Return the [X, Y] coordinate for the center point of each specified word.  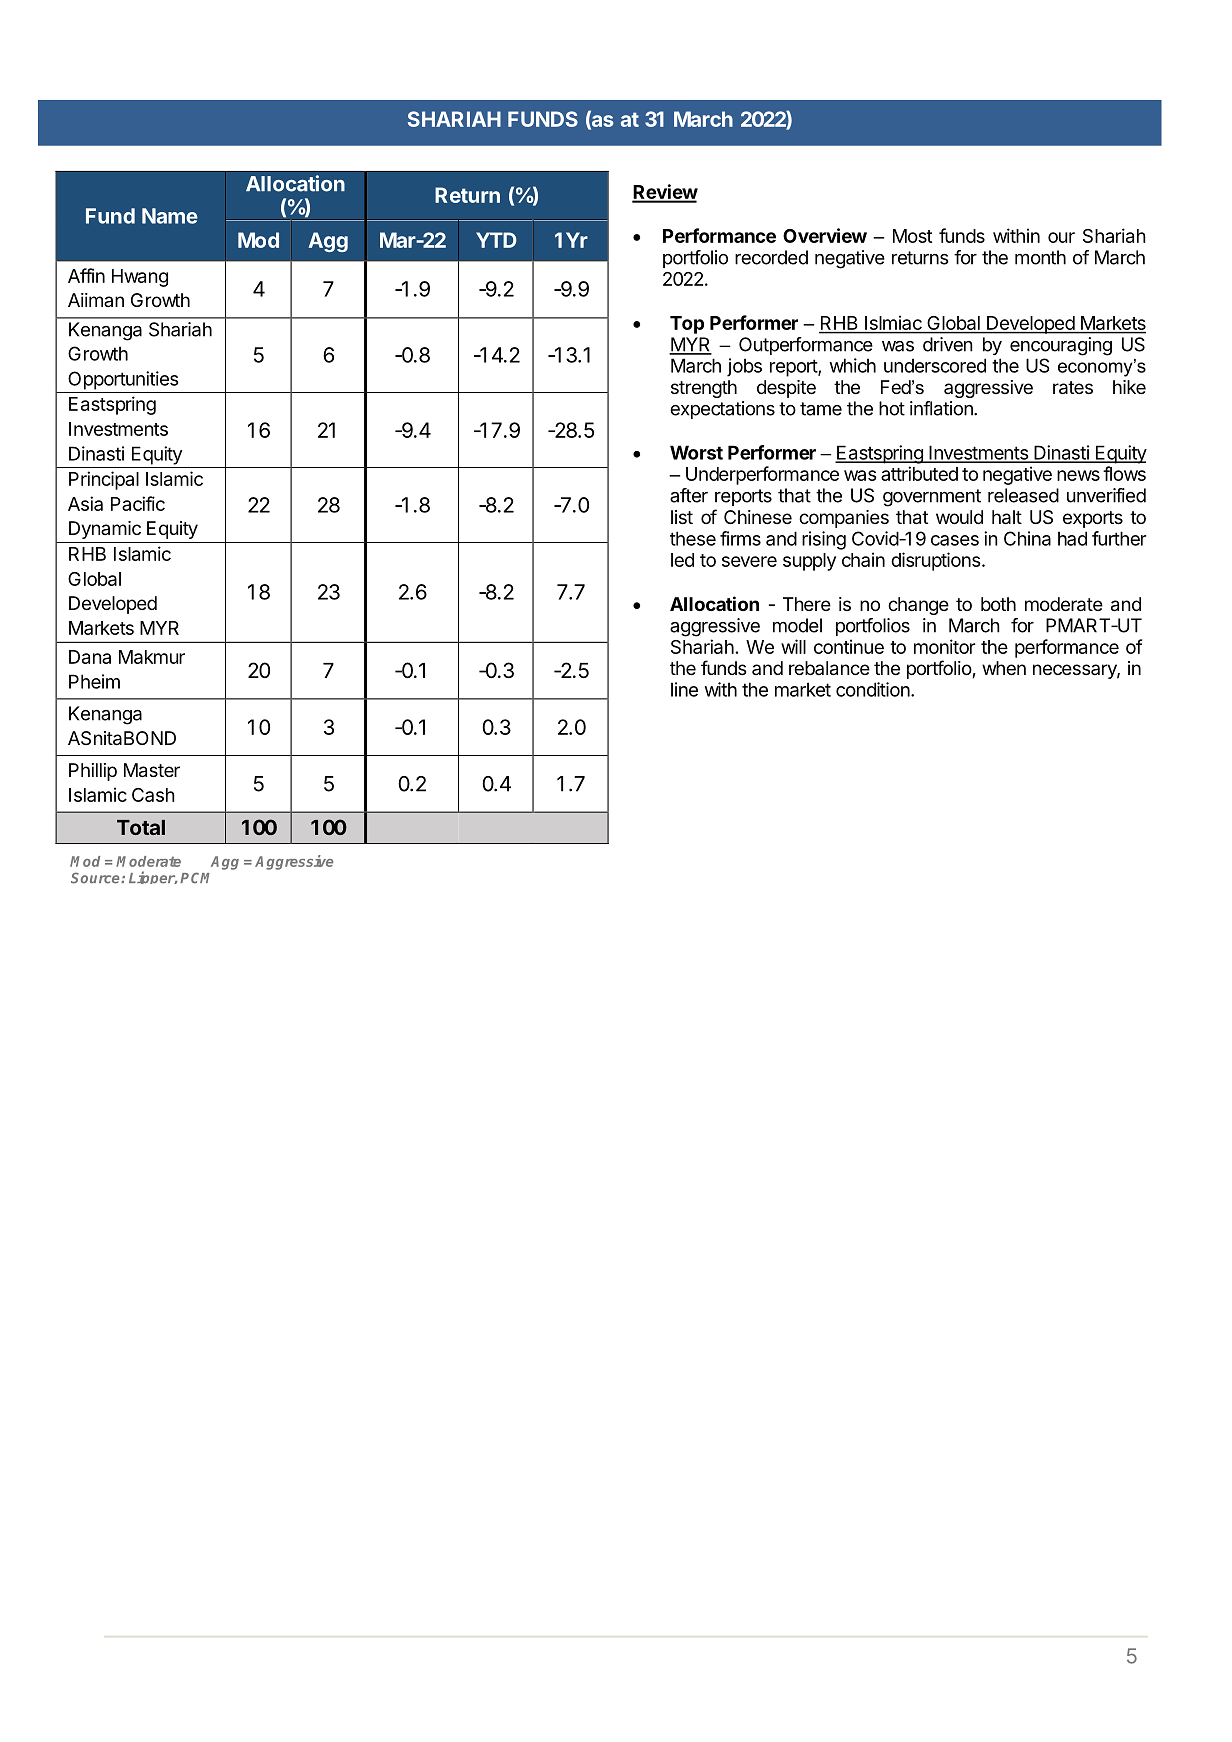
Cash [153, 795]
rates [1073, 388]
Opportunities [123, 380]
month [1040, 257]
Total [141, 827]
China [1027, 538]
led [682, 560]
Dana [90, 657]
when [1004, 668]
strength [704, 389]
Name [170, 216]
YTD [496, 240]
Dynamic [105, 530]
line [684, 689]
